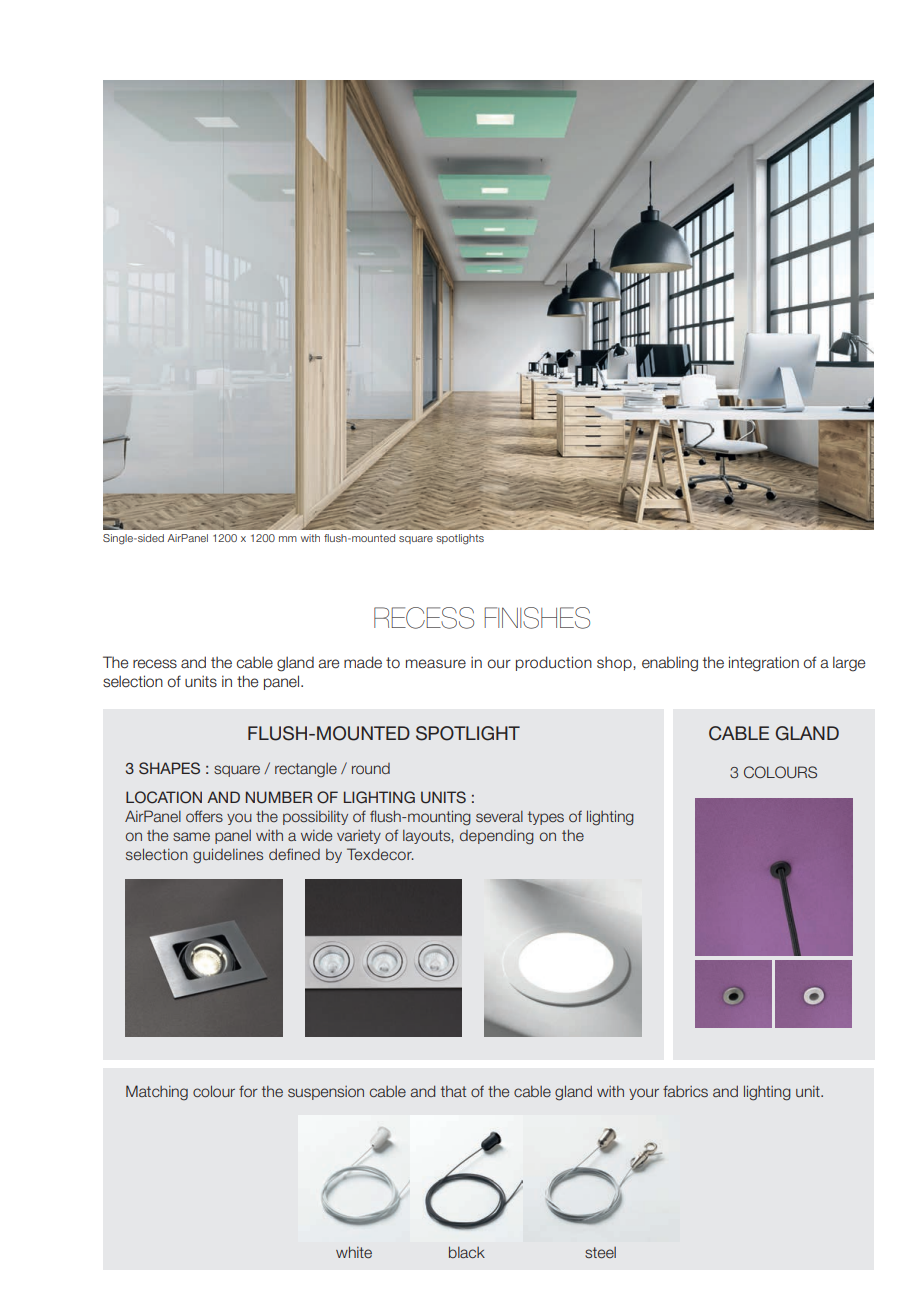 The height and width of the screenshot is (1315, 924). I want to click on white, so click(354, 1252).
